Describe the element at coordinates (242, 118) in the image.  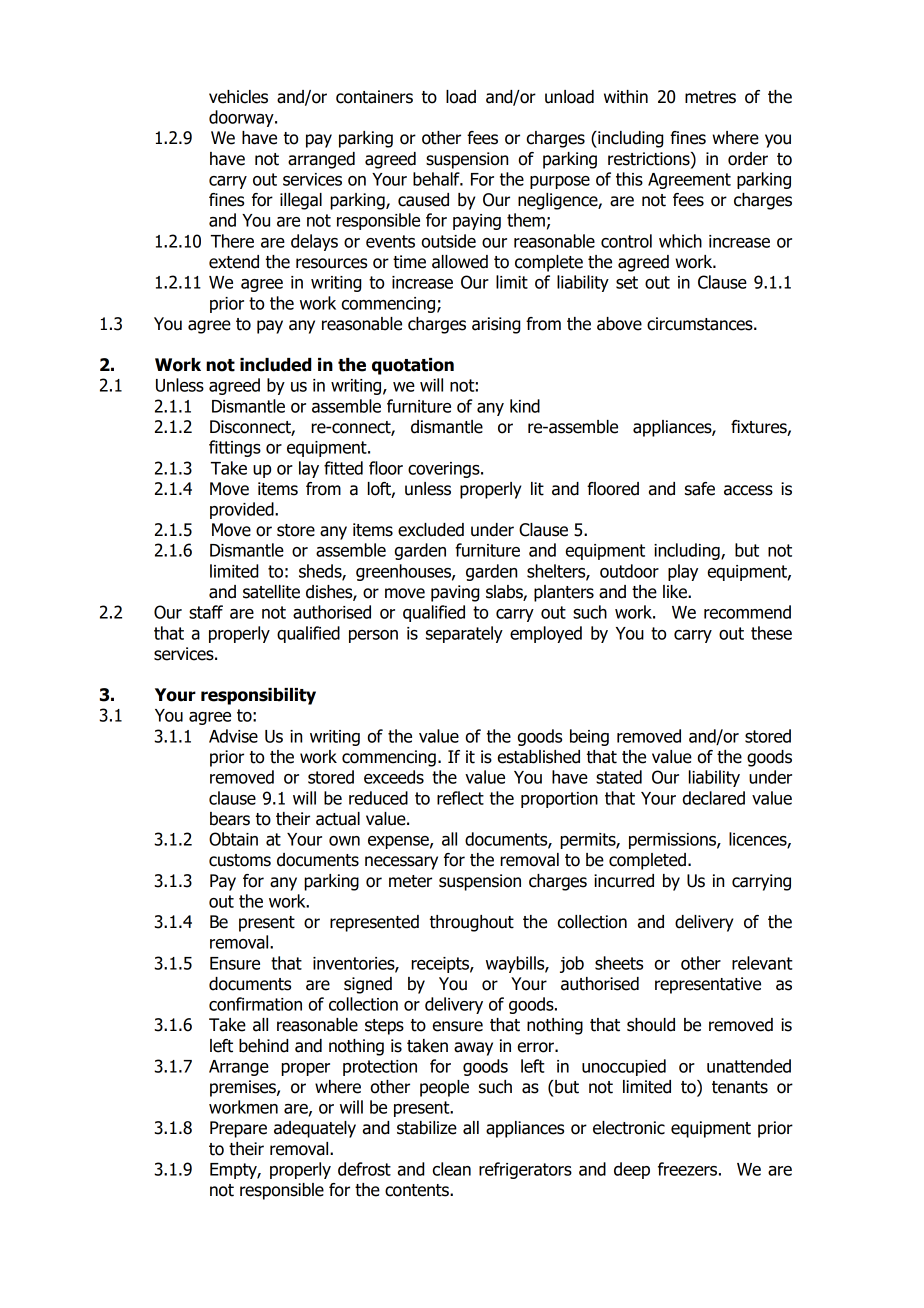
I see `doorway` at that location.
